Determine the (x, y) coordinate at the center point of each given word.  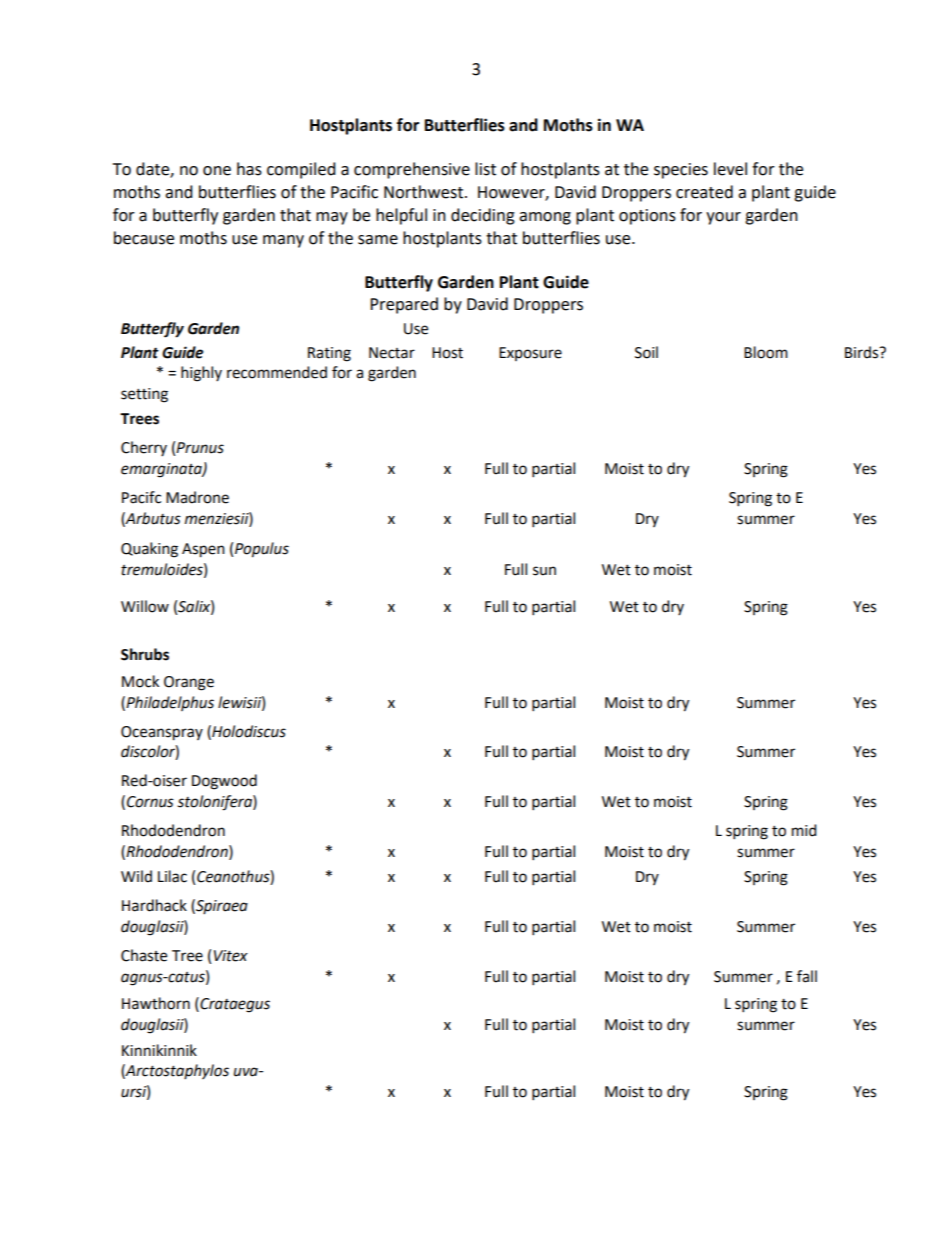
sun (544, 571)
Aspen (203, 550)
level (730, 169)
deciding (483, 216)
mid (804, 830)
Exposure (530, 354)
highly (201, 374)
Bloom (766, 352)
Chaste (144, 955)
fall (807, 976)
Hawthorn (156, 1003)
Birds (863, 352)
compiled (301, 170)
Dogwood (224, 782)
